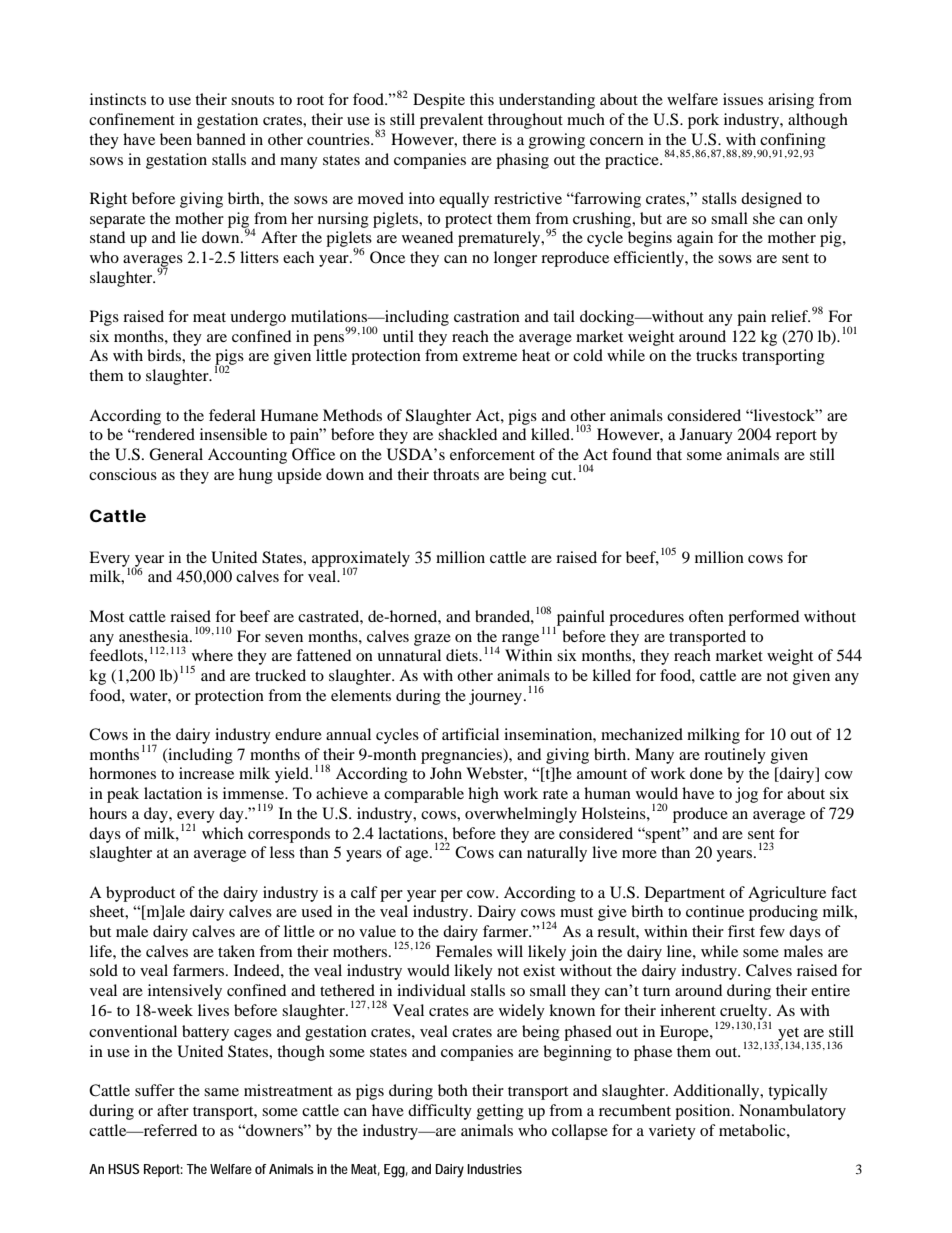 Image resolution: width=952 pixels, height=1233 pixels. Describe the element at coordinates (741, 931) in the screenshot. I see `first` at that location.
